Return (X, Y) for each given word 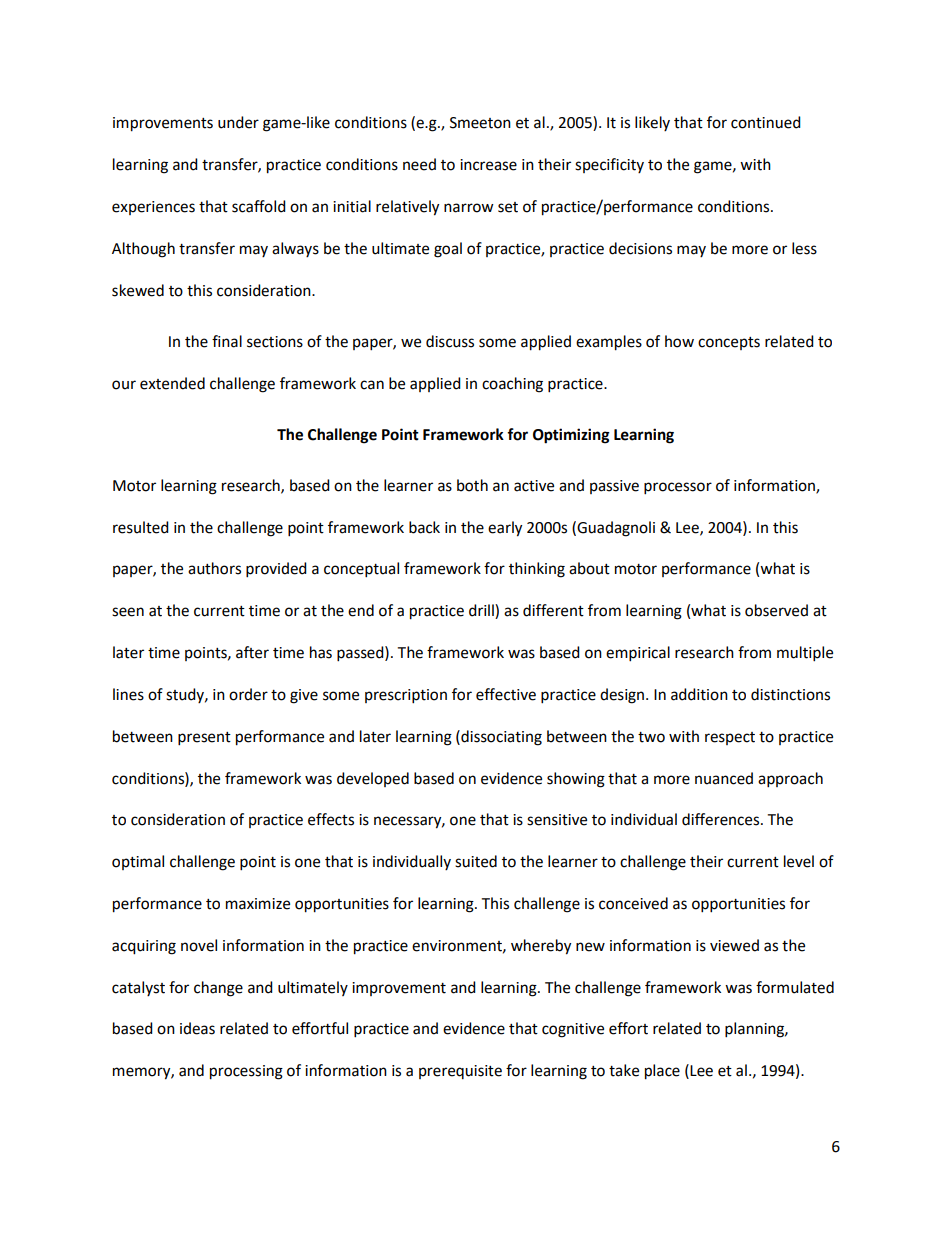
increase (488, 165)
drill (482, 611)
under (238, 122)
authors (214, 568)
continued (766, 122)
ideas (197, 1028)
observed (776, 610)
